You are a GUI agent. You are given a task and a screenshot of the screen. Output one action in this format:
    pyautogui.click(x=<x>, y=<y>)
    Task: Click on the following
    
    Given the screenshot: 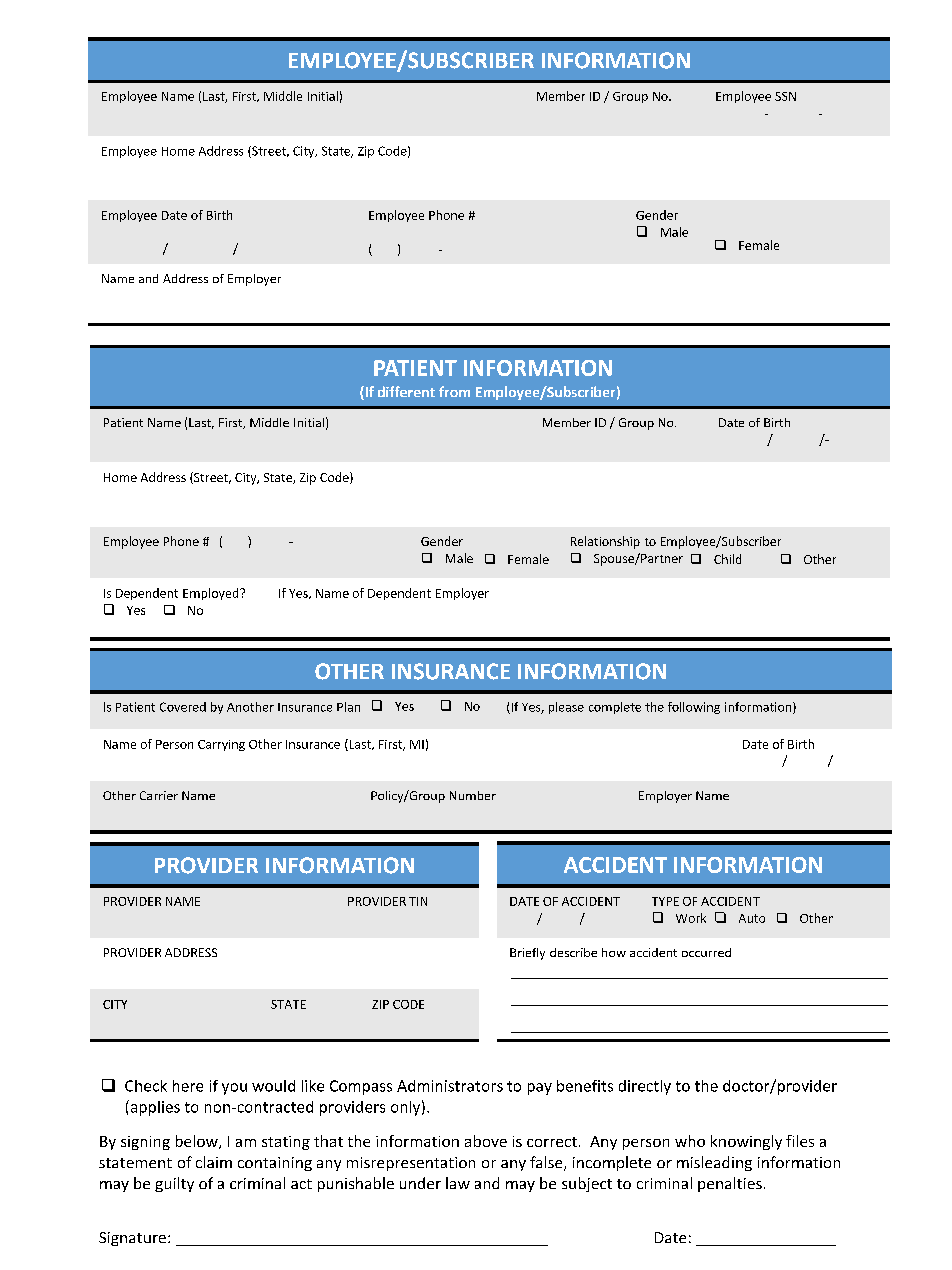 What is the action you would take?
    pyautogui.click(x=694, y=708)
